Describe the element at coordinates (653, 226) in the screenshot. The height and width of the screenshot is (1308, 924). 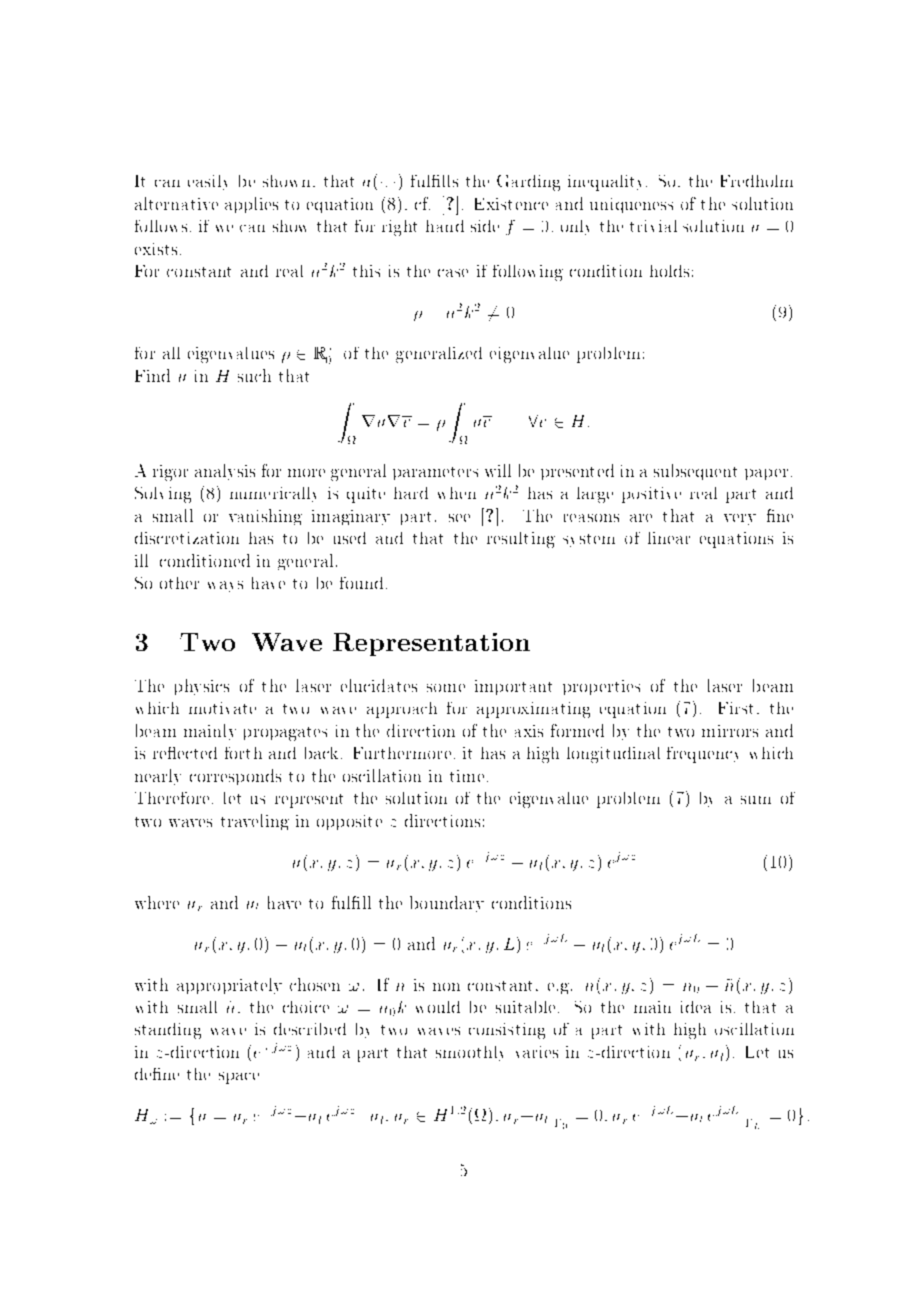
I see `trivial` at that location.
